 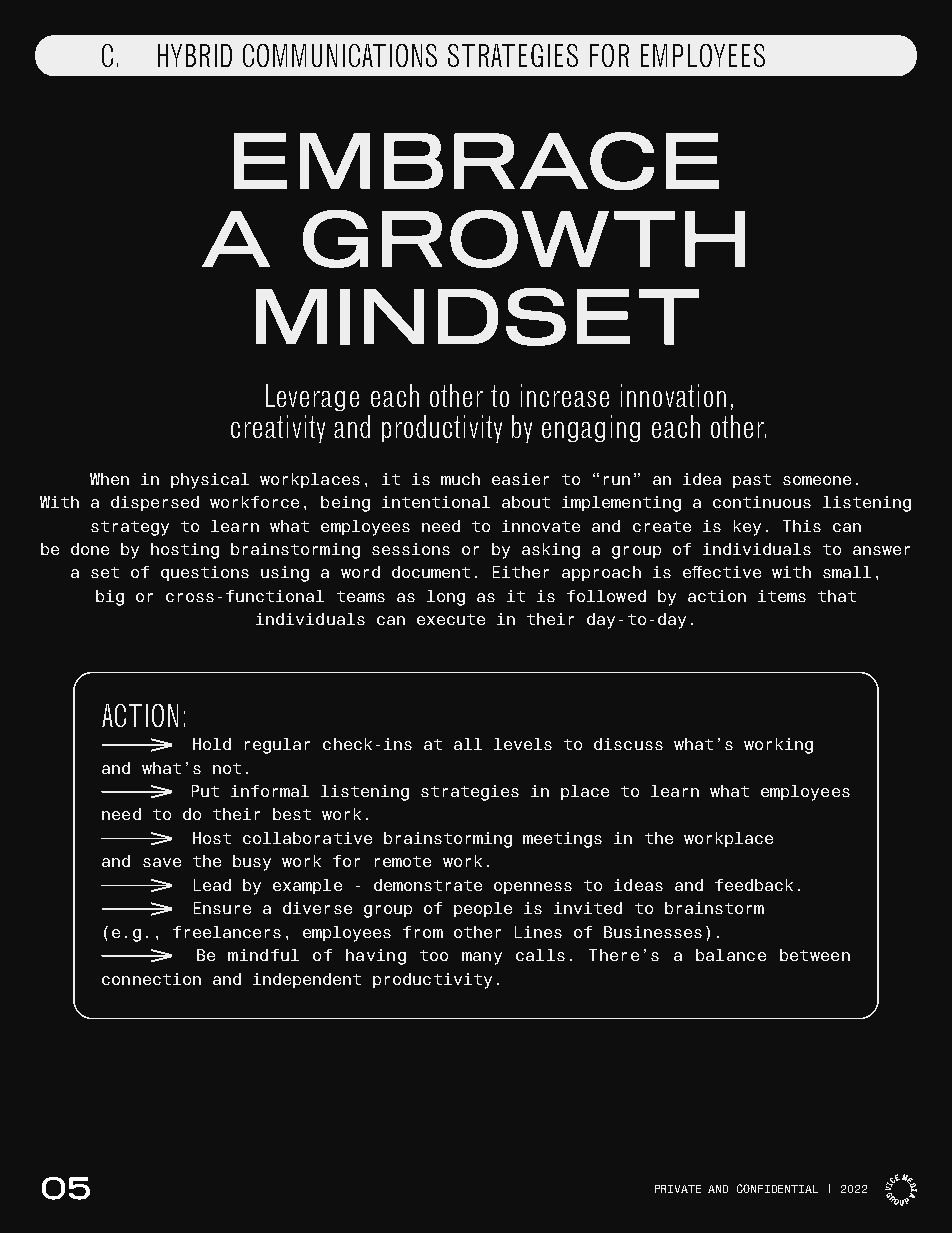 What do you see at coordinates (524, 239) in the image?
I see `GROWTH` at bounding box center [524, 239].
